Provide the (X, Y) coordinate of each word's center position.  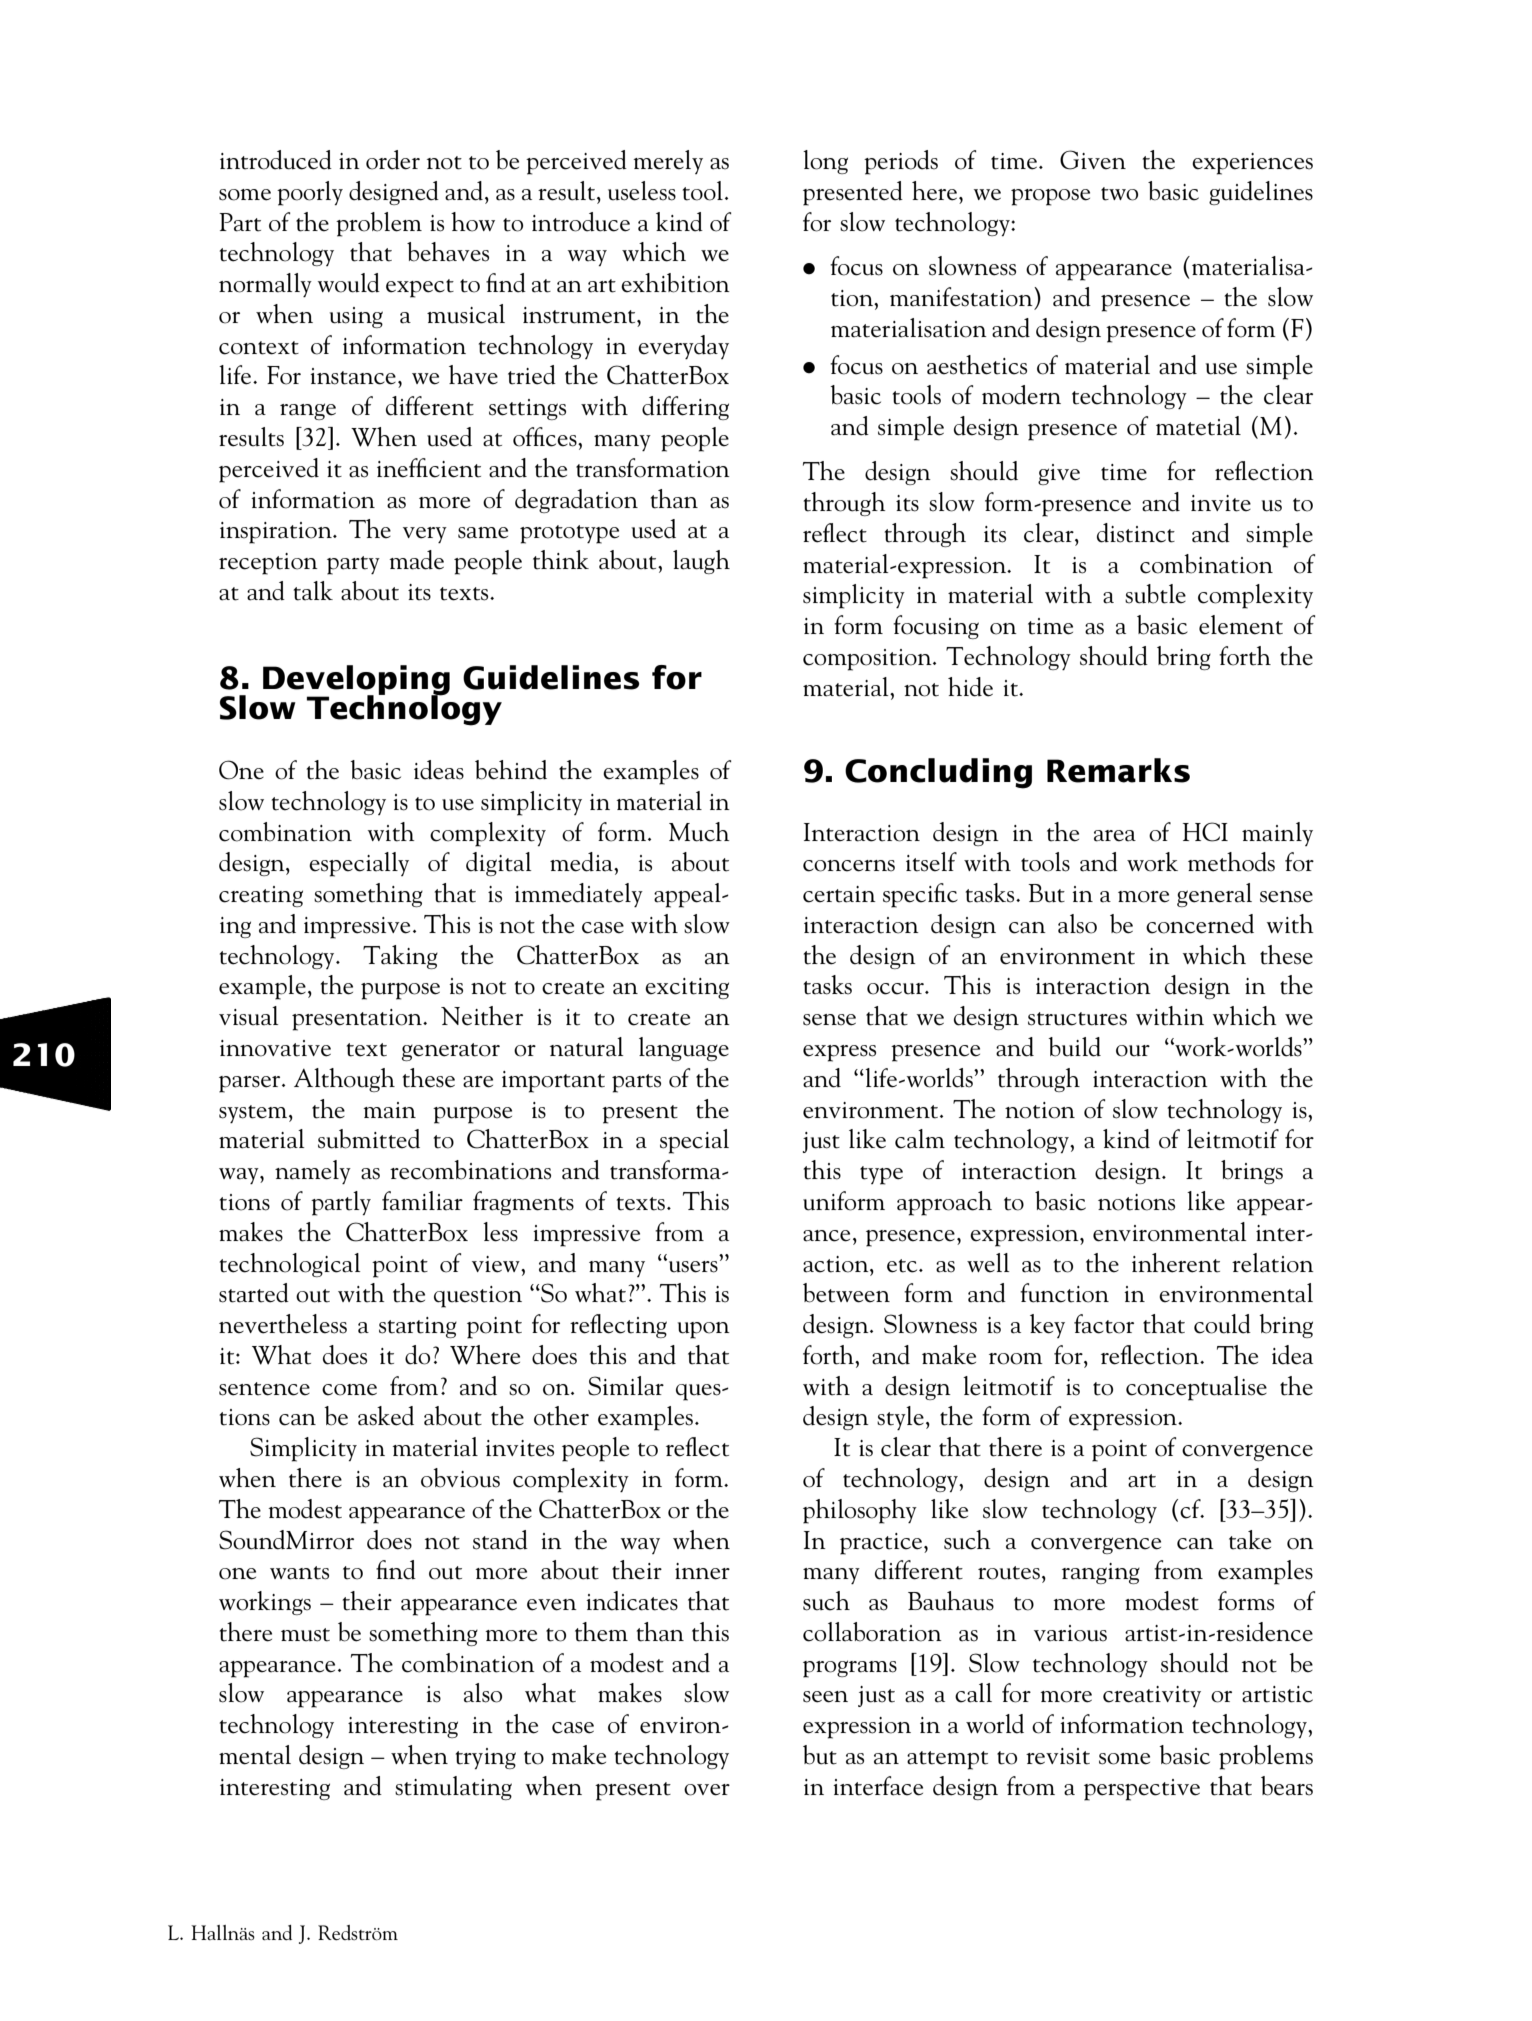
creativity (1152, 1696)
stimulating (453, 1788)
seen (825, 1697)
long (825, 162)
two (1119, 194)
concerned (1200, 924)
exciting (687, 988)
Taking (400, 957)
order (393, 160)
